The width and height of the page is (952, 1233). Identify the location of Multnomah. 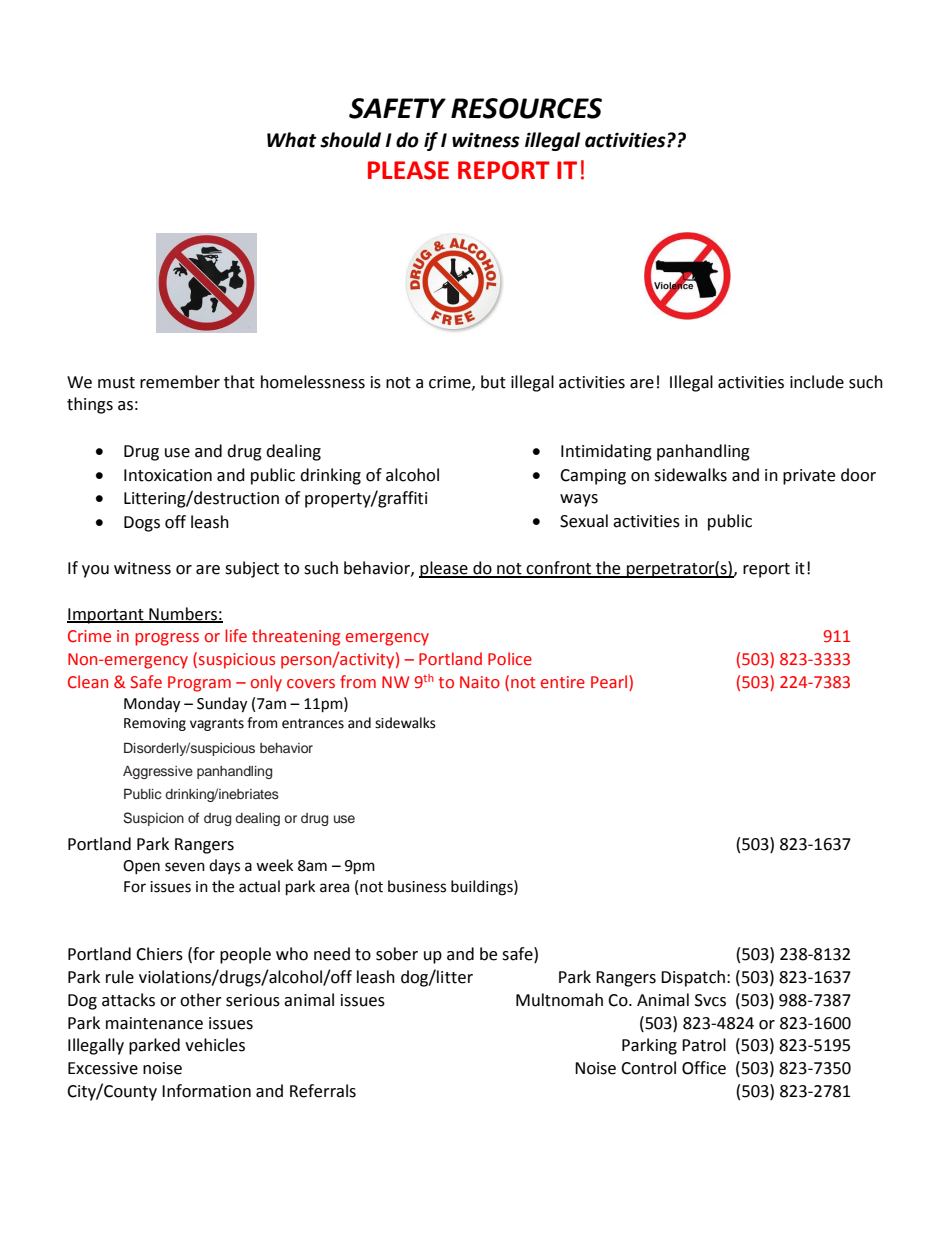
(559, 1000).
